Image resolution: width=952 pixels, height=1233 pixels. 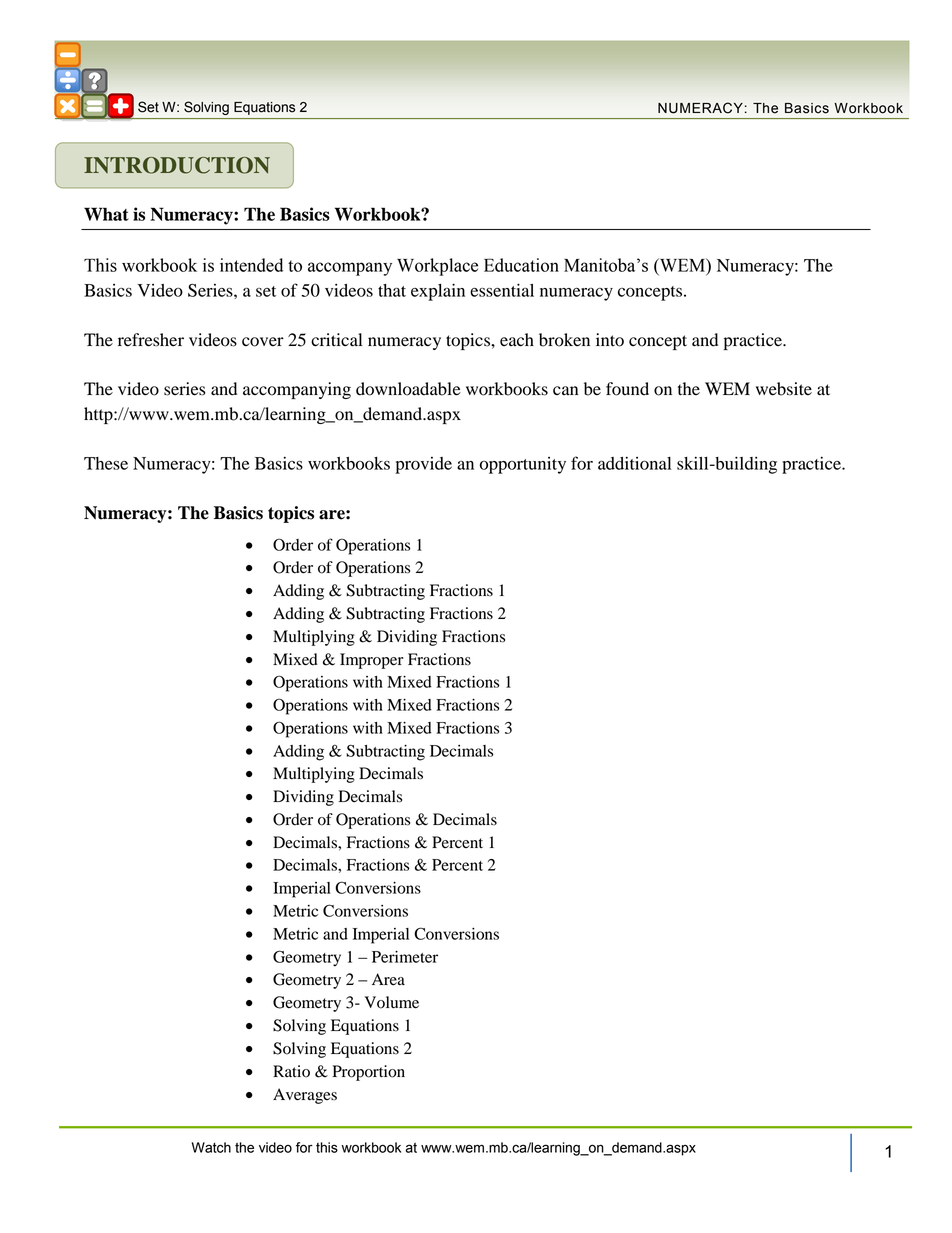 I want to click on These, so click(x=106, y=463).
